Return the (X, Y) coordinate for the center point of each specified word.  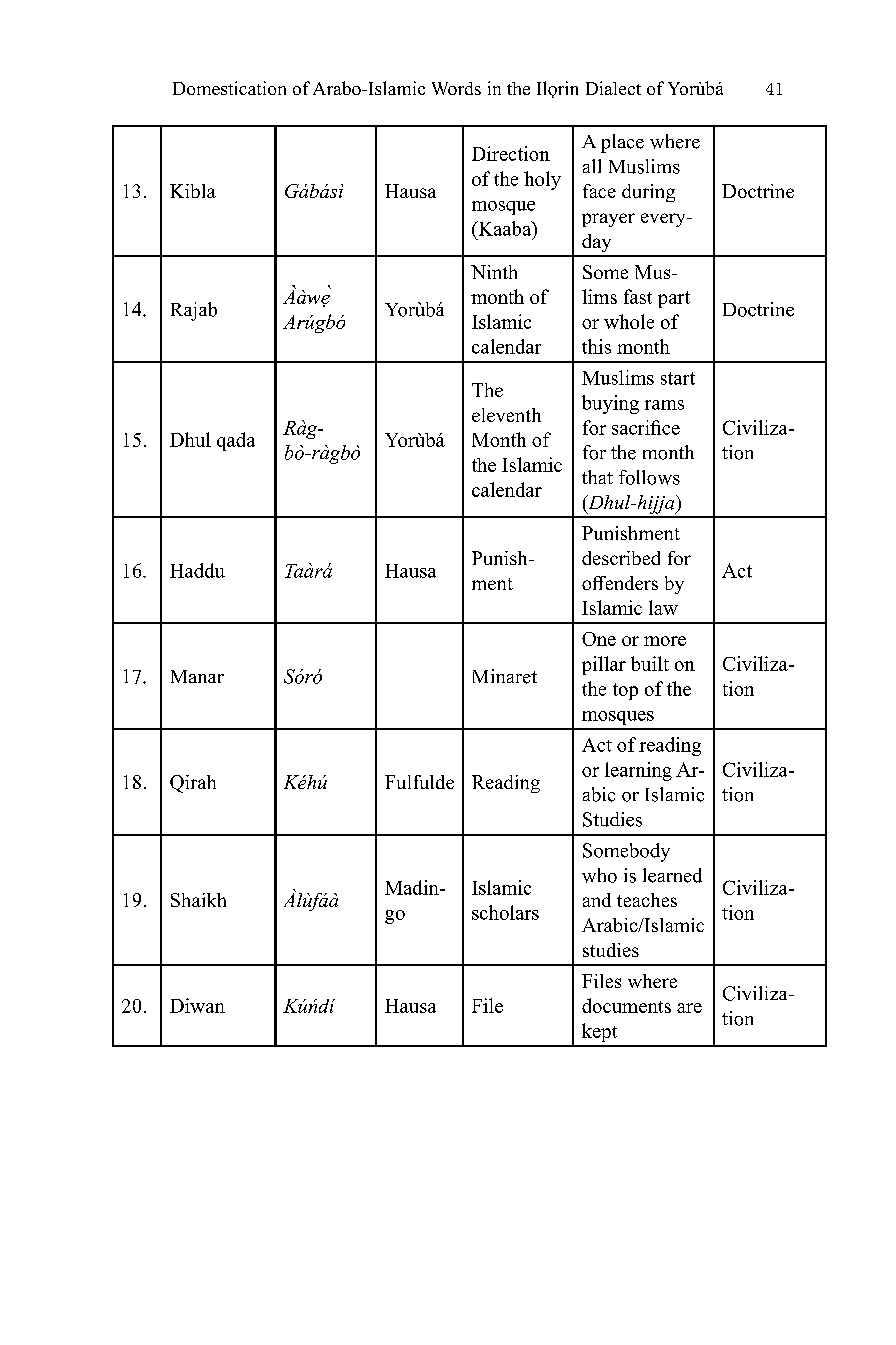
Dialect (613, 88)
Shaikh (198, 900)
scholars (505, 912)
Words (456, 88)
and (597, 900)
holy (542, 180)
